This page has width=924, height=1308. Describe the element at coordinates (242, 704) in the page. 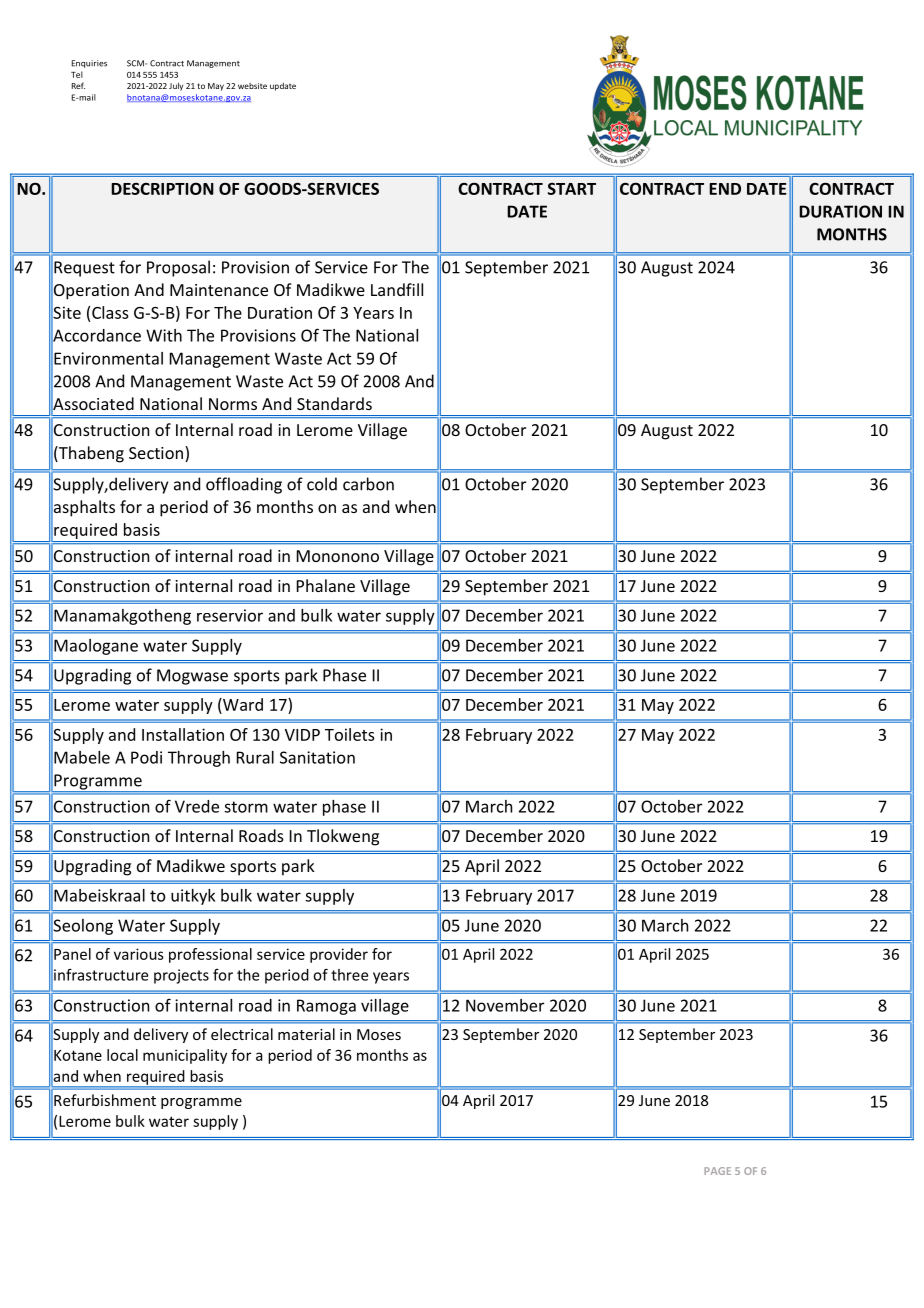

I see `Ward` at that location.
